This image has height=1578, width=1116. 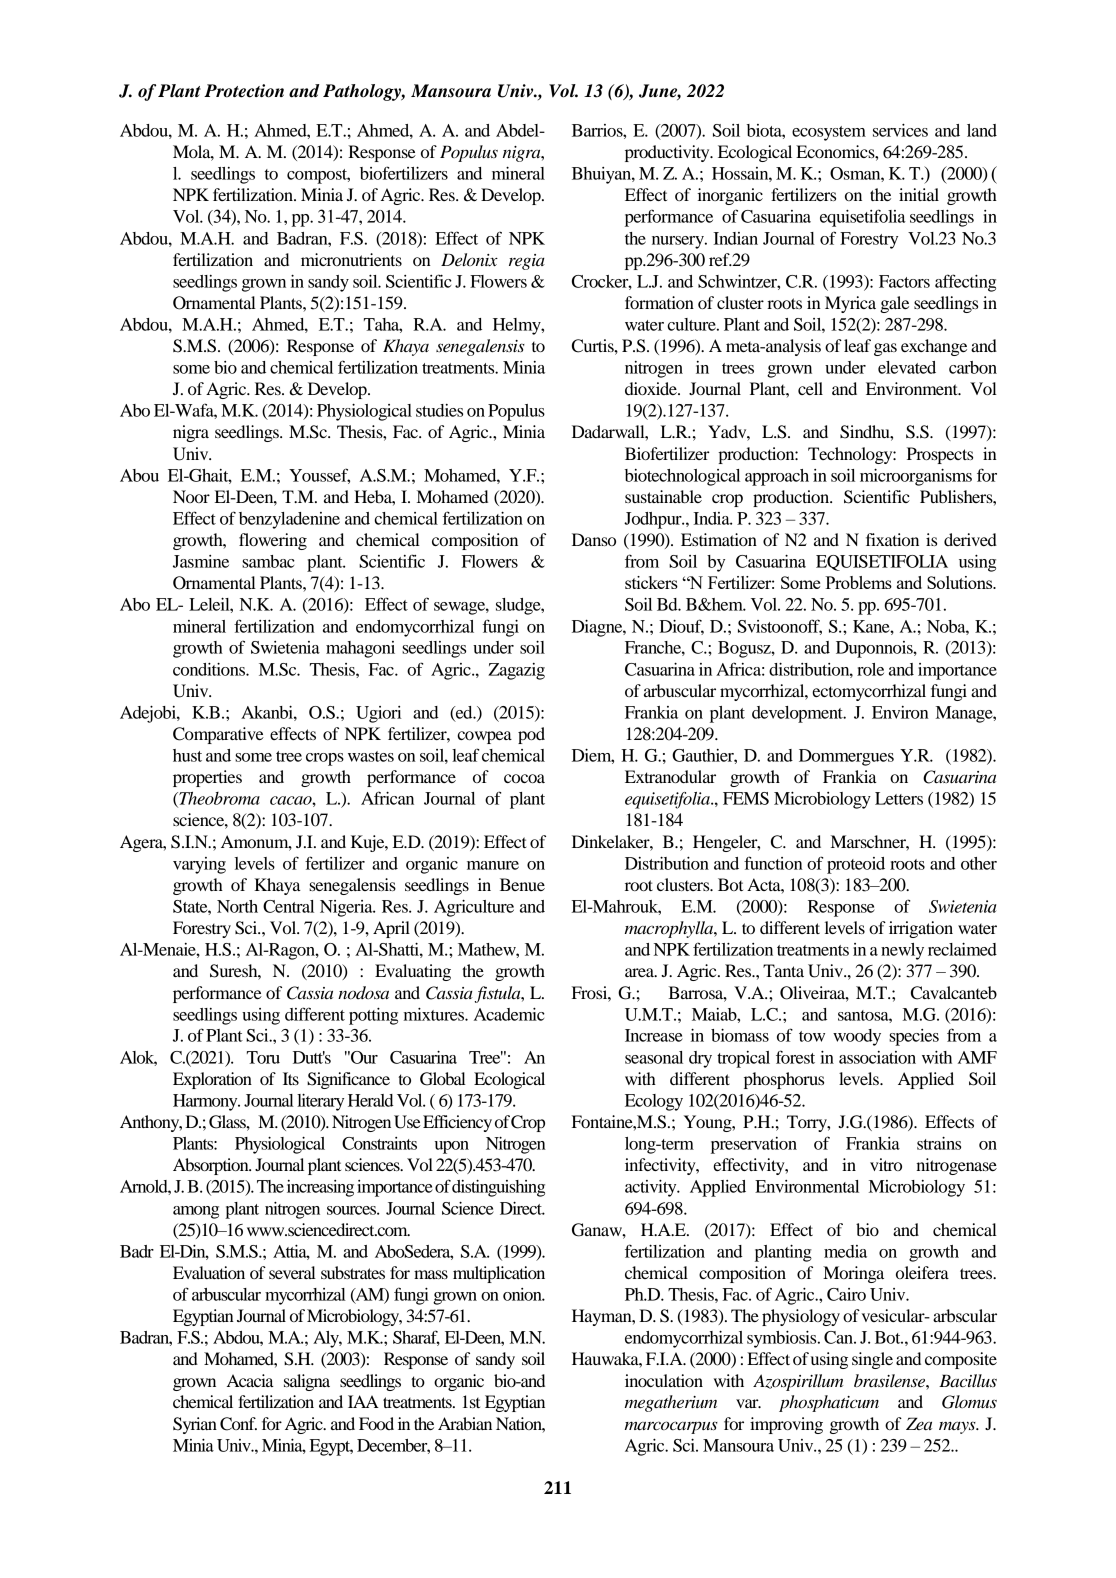 What do you see at coordinates (273, 541) in the image?
I see `flowering` at bounding box center [273, 541].
